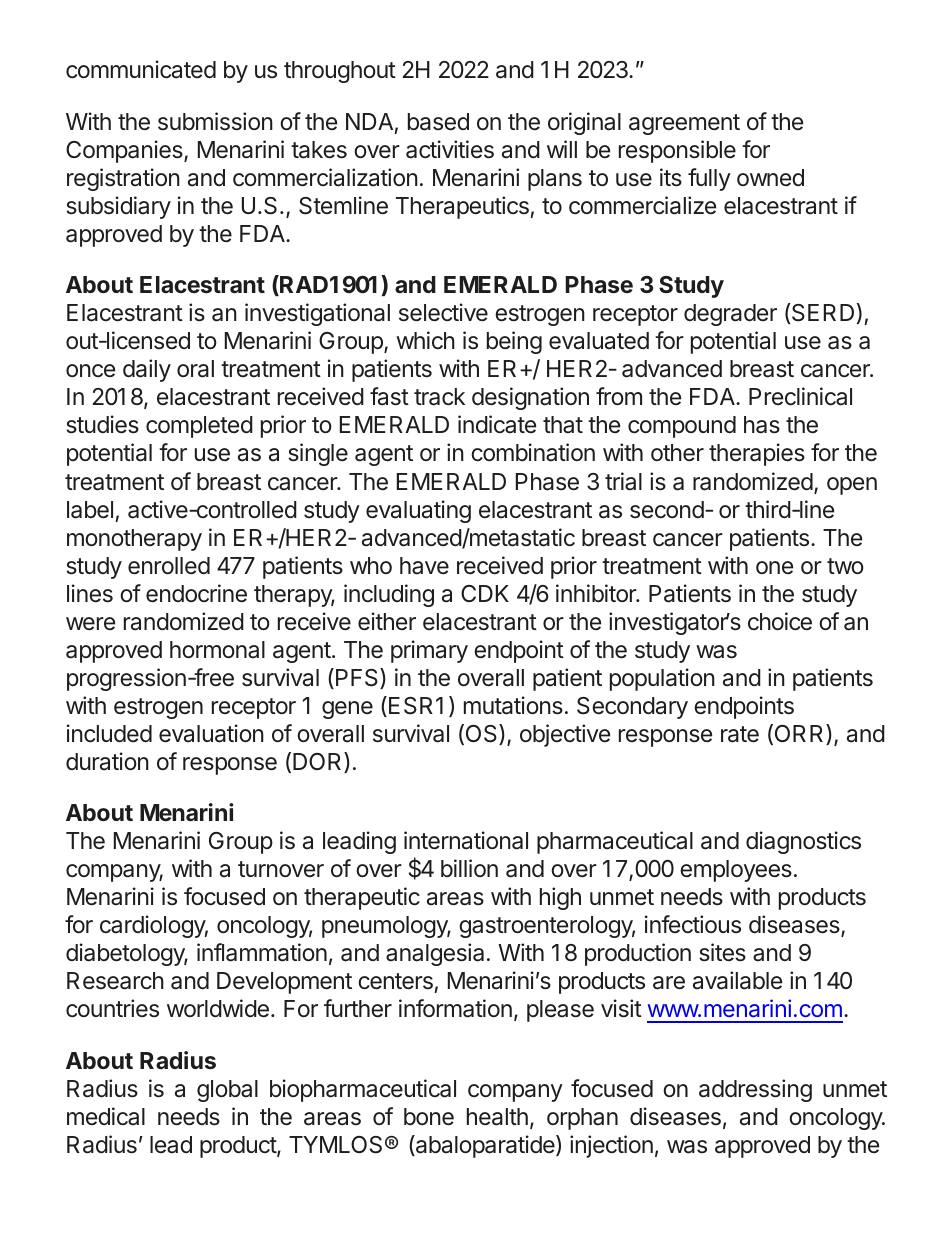 The height and width of the document is (1233, 952). I want to click on indicate, so click(497, 424).
